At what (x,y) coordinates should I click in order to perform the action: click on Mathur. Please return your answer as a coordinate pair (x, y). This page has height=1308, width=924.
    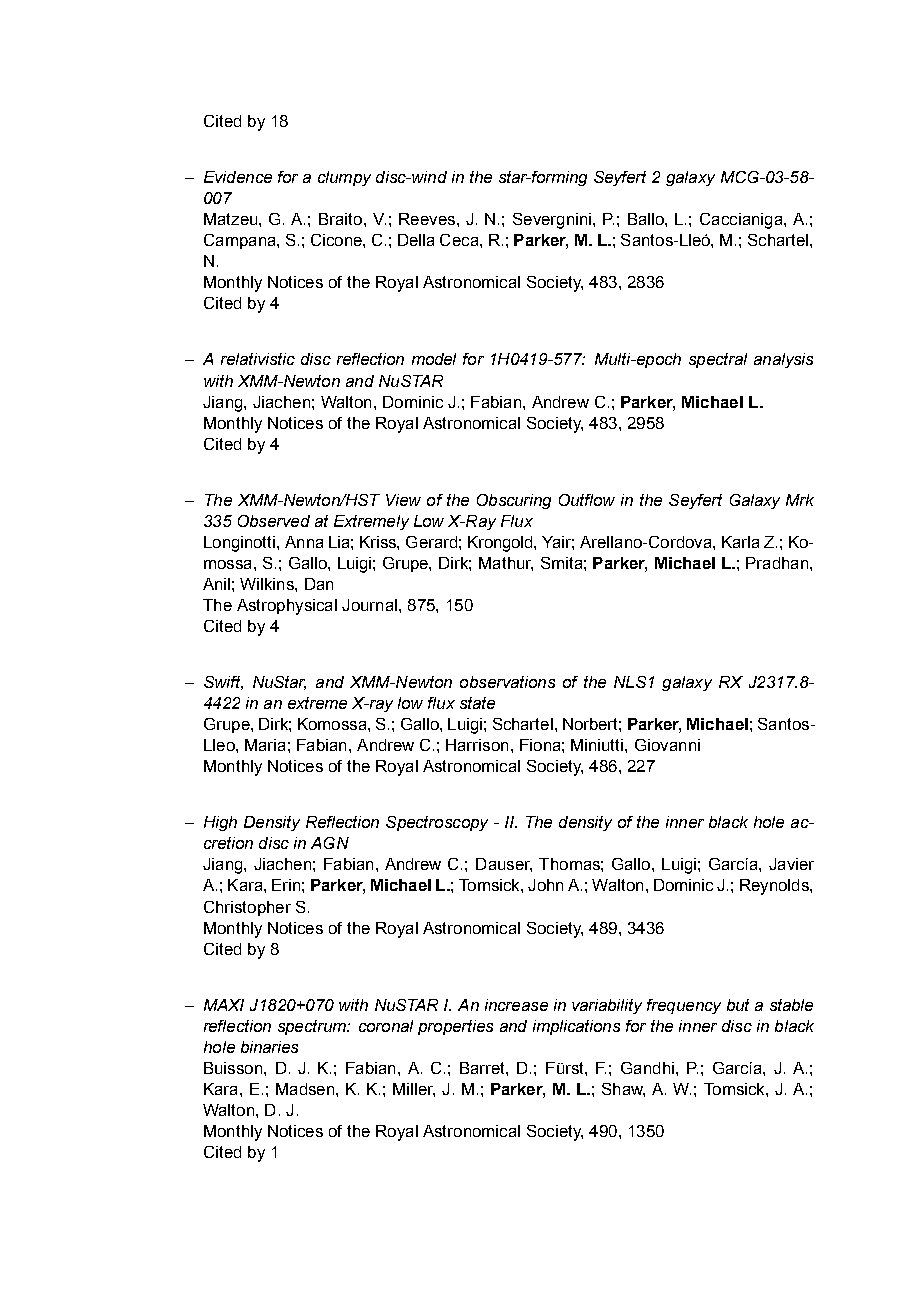
    Looking at the image, I should click on (506, 564).
